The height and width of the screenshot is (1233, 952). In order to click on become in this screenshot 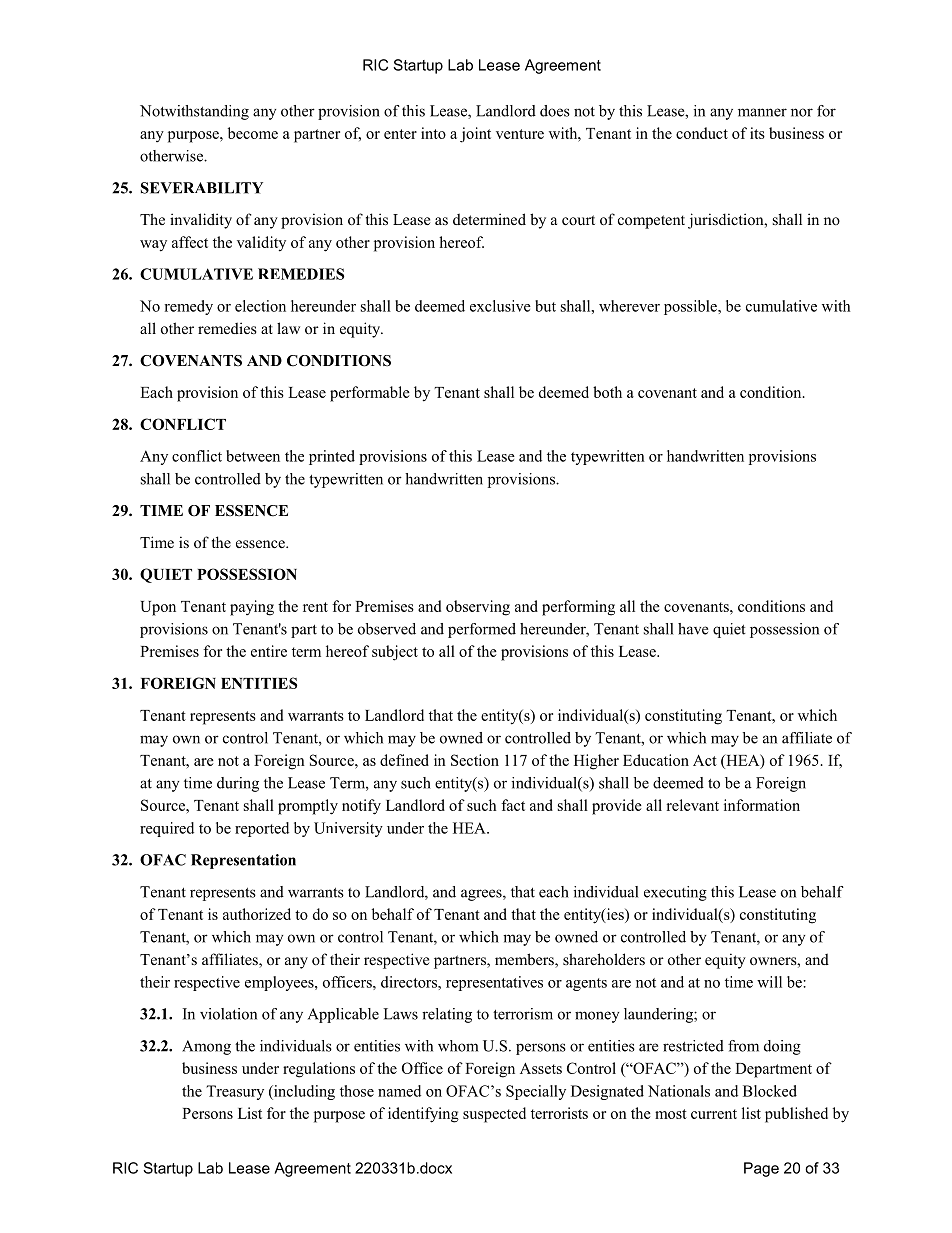, I will do `click(253, 133)`.
